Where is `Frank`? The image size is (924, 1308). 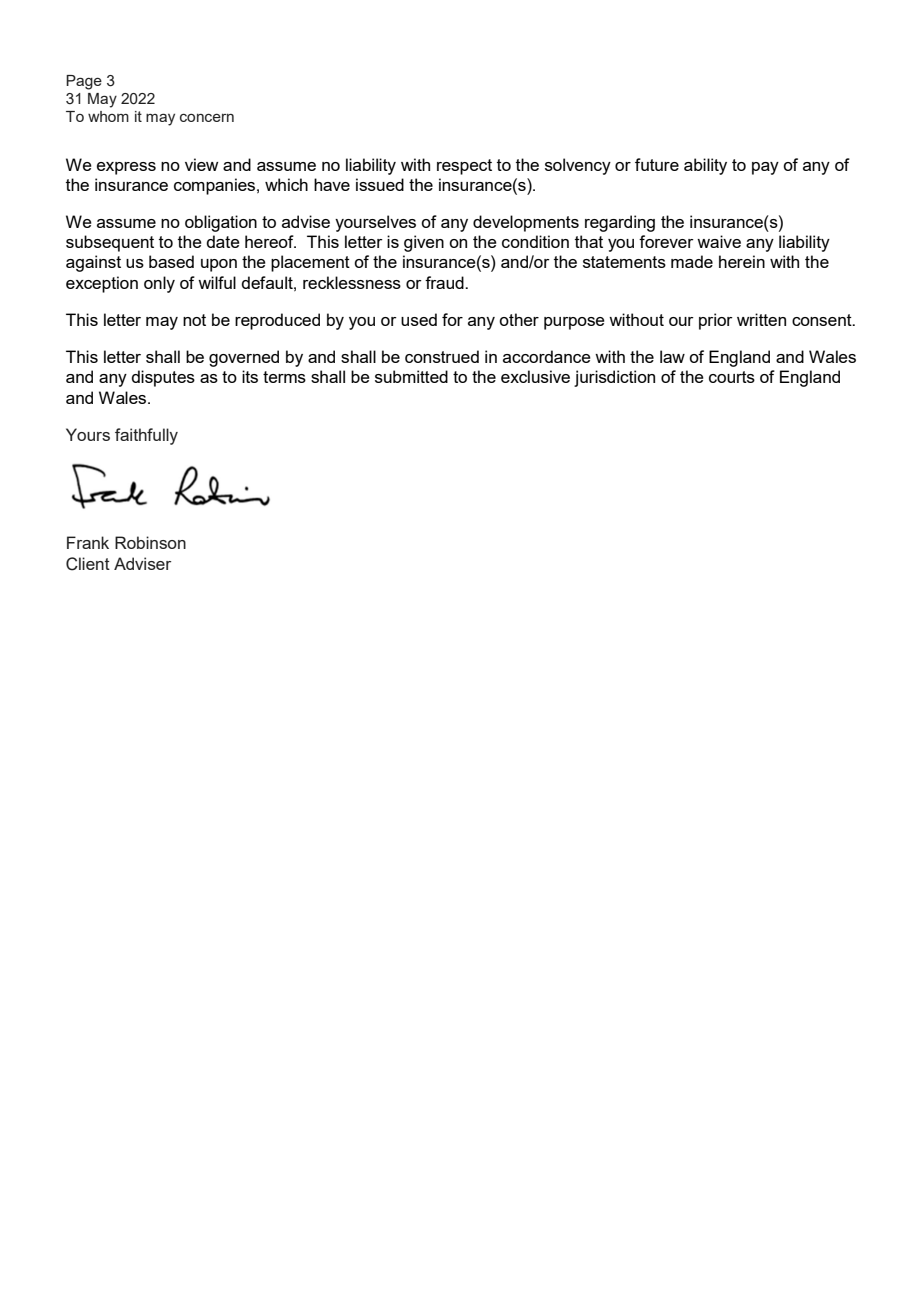 Frank is located at coordinates (88, 542).
